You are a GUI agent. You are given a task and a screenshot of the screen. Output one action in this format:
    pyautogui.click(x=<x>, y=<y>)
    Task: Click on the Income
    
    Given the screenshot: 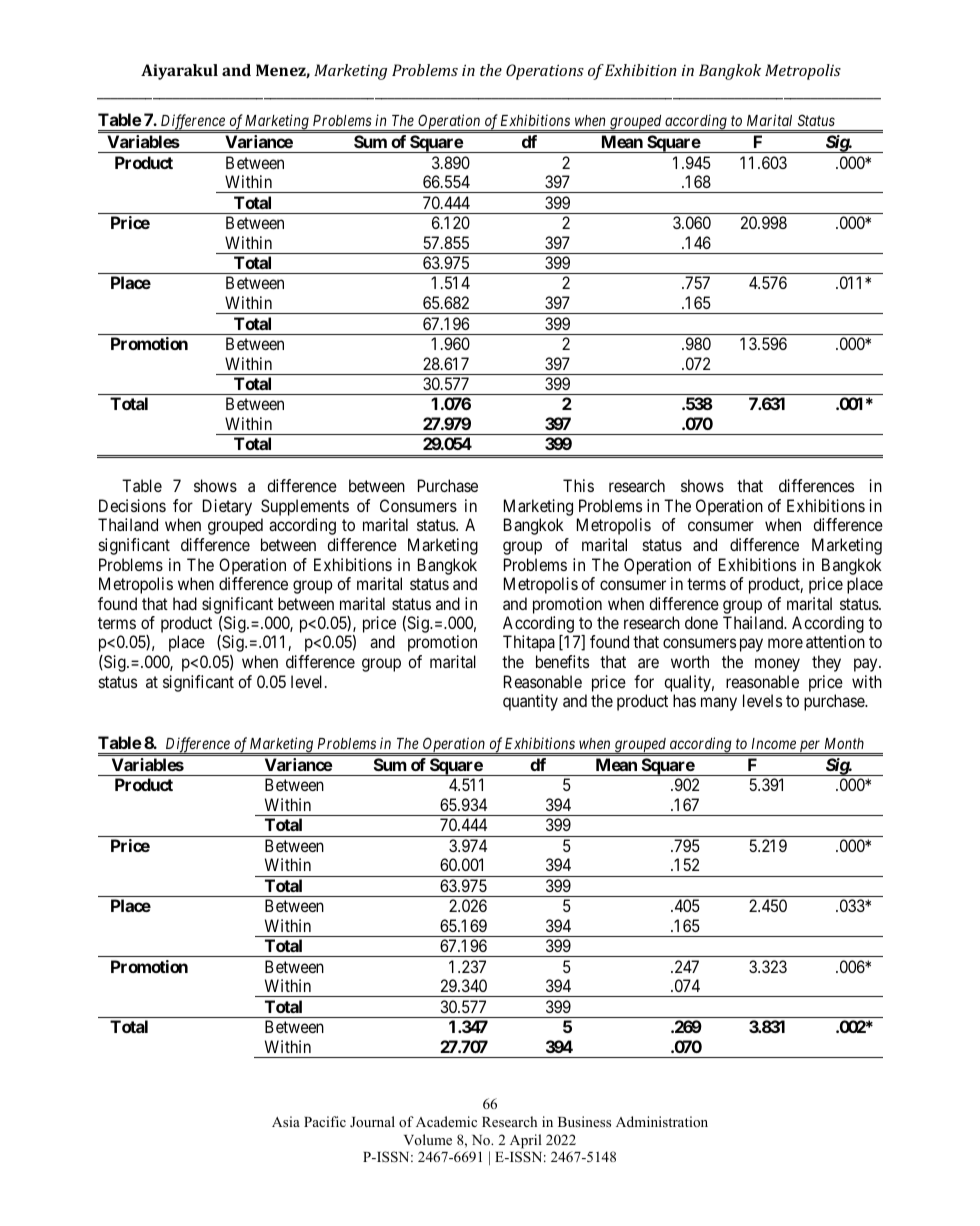 What is the action you would take?
    pyautogui.click(x=774, y=743)
